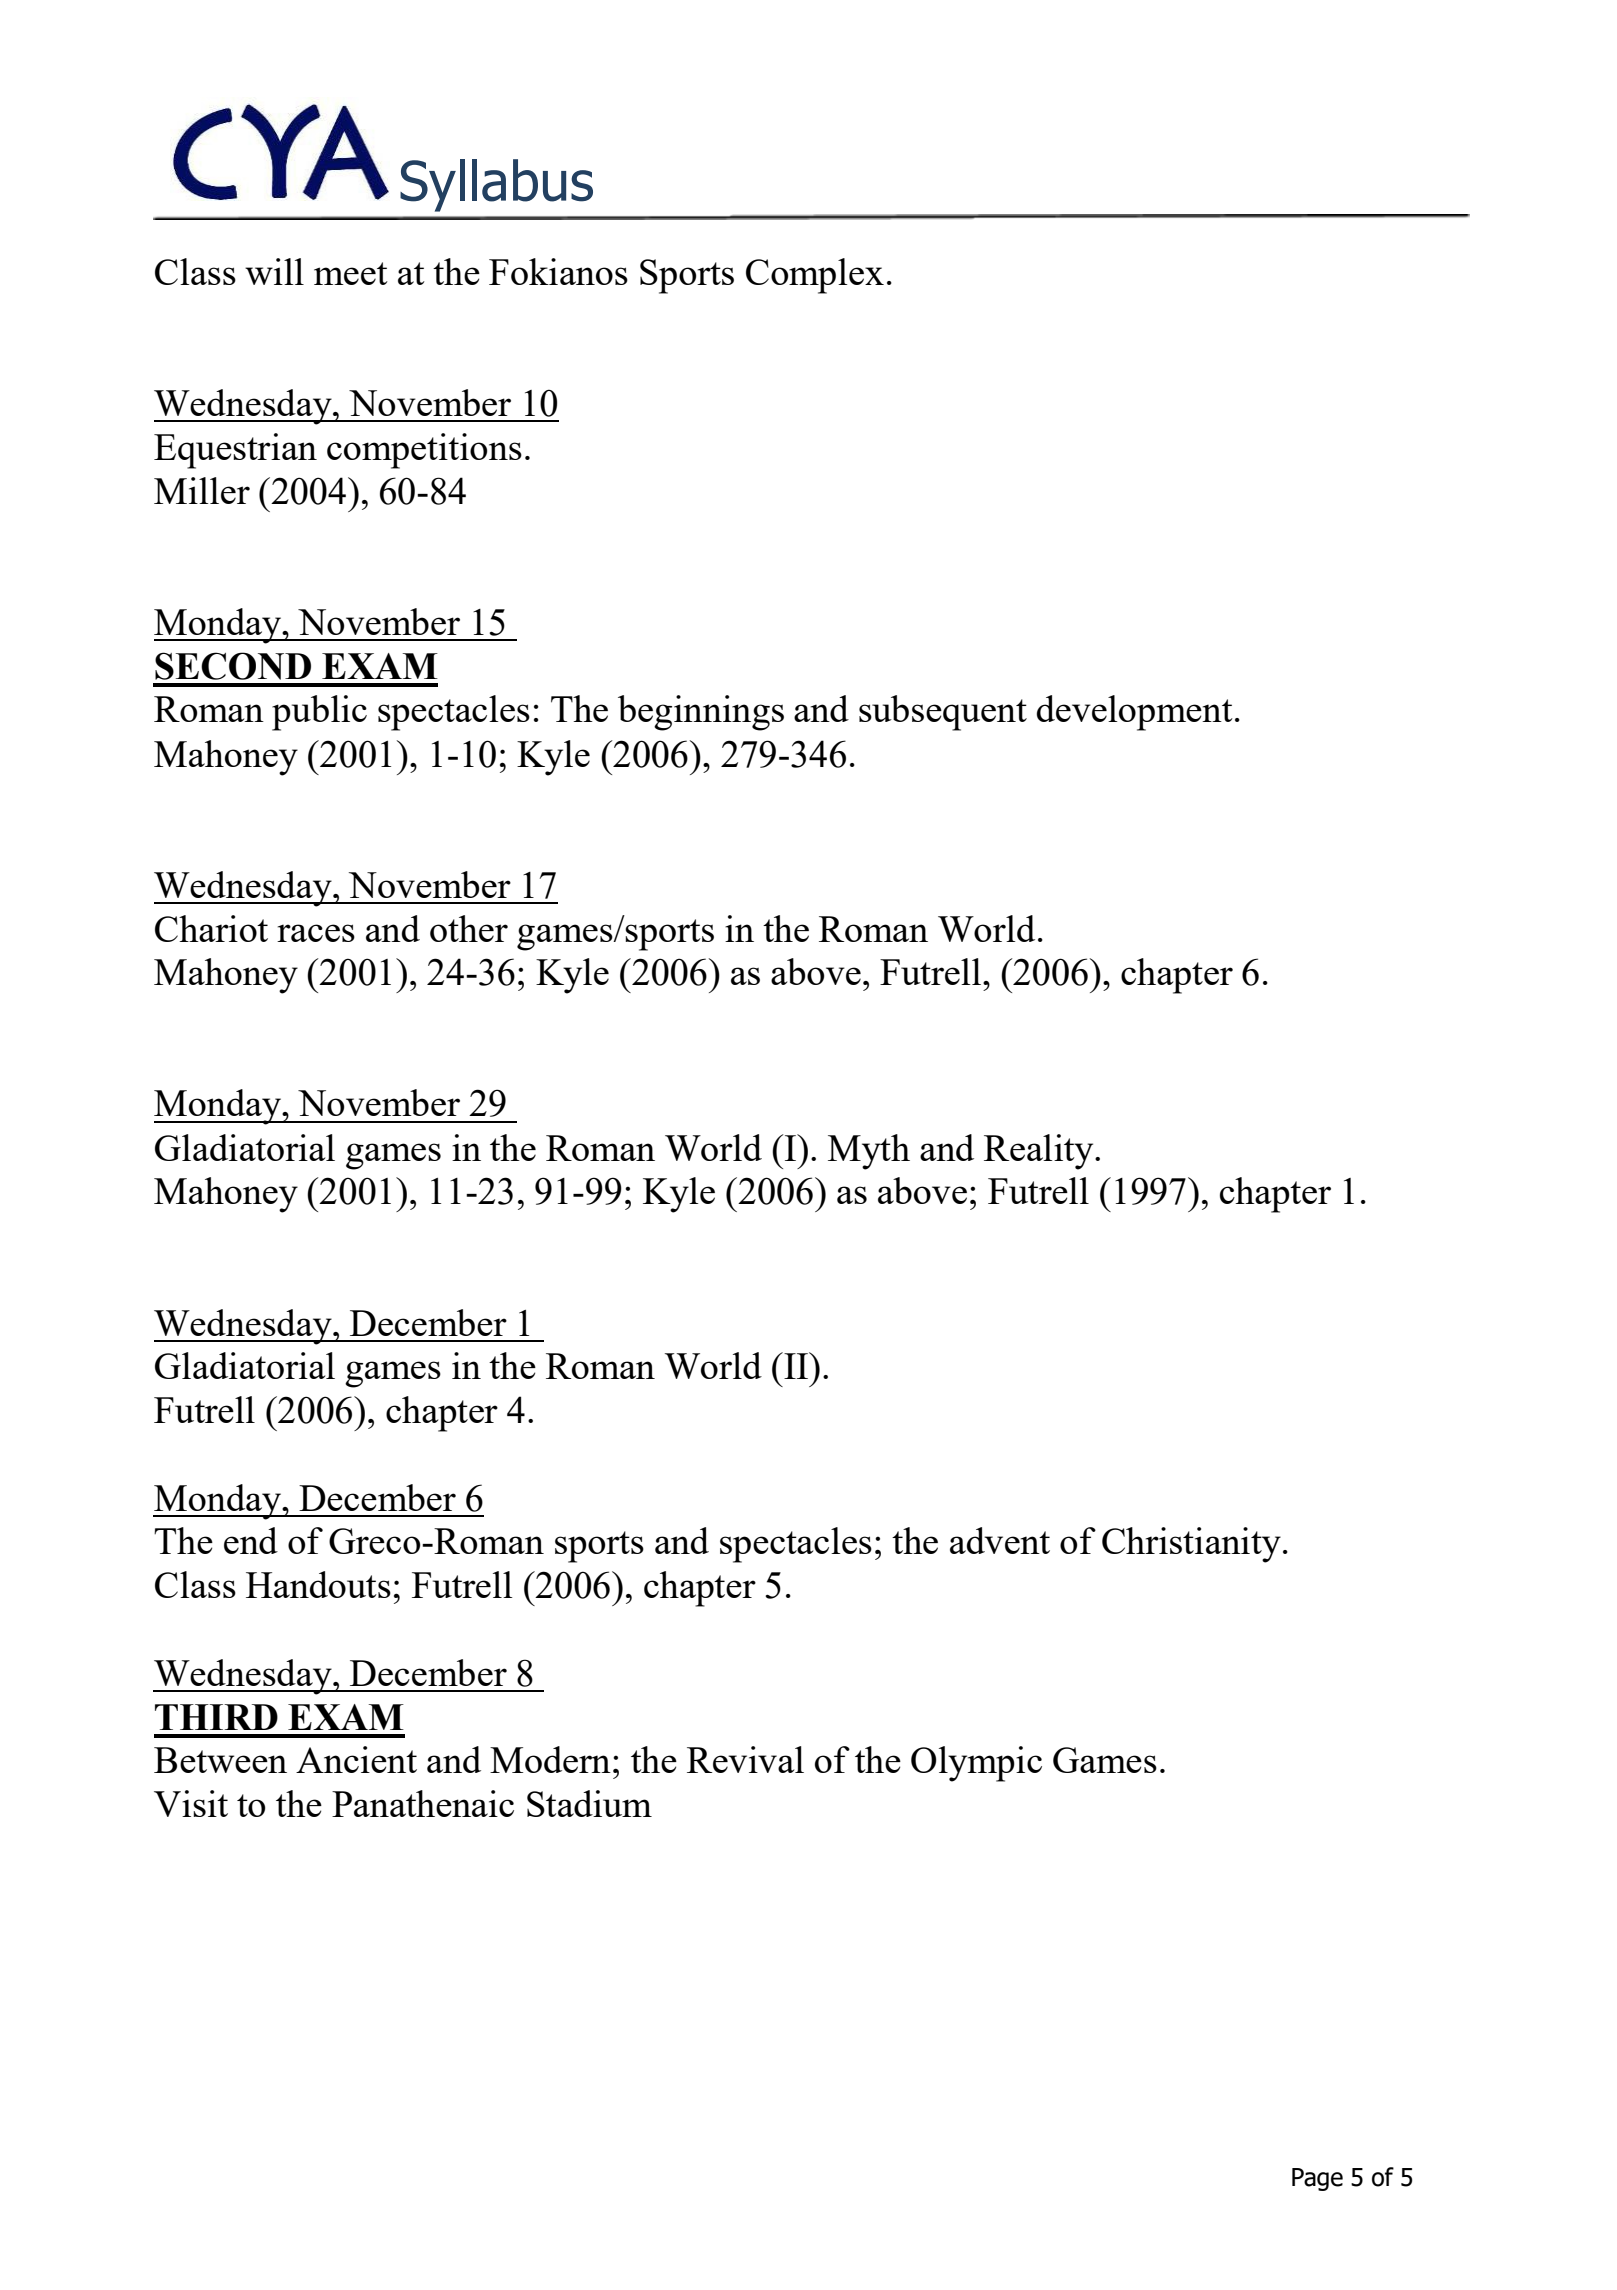 The width and height of the screenshot is (1617, 2290). I want to click on Christianity, so click(1191, 1545).
